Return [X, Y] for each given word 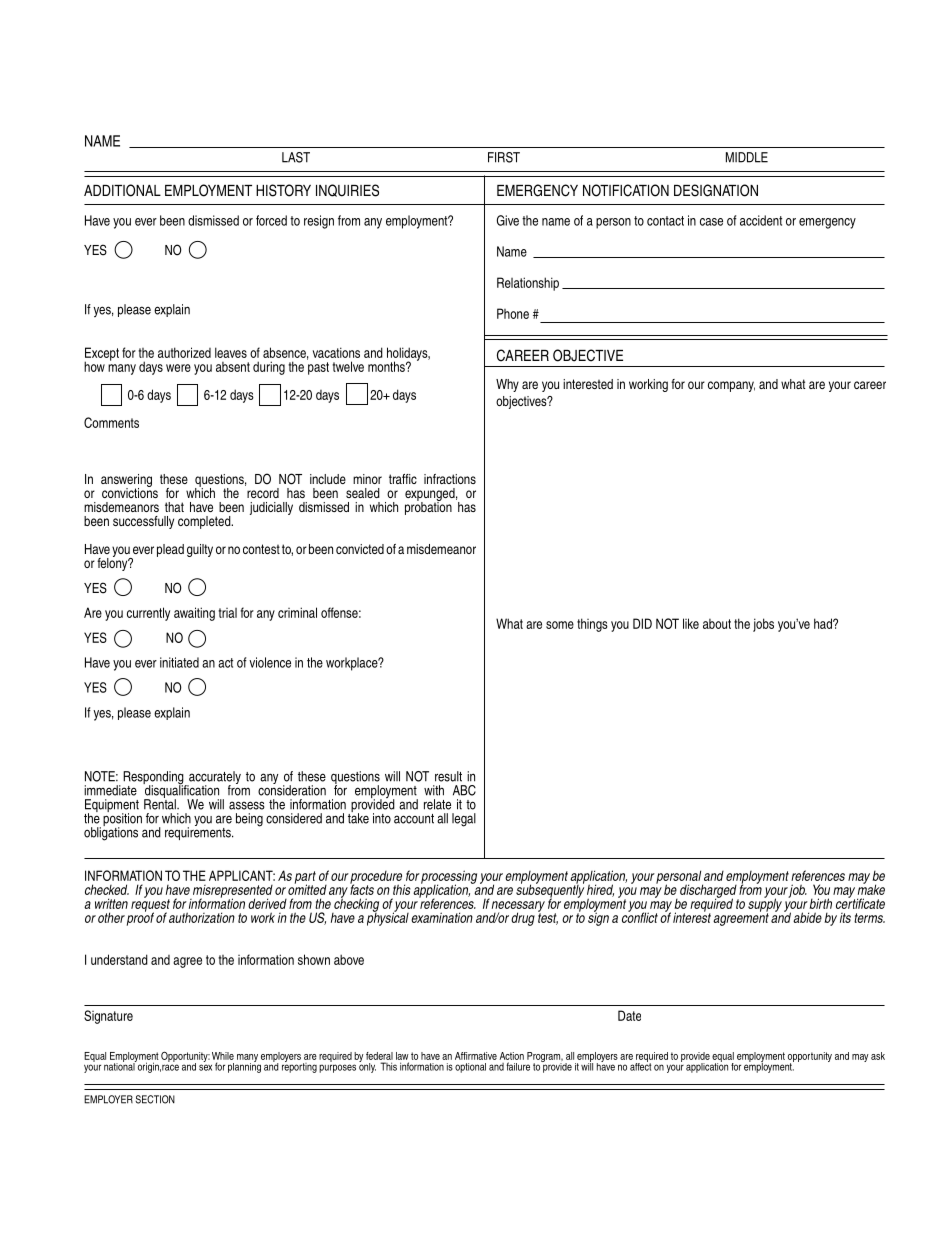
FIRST [504, 157]
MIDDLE [747, 157]
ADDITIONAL [122, 190]
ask [878, 1056]
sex [205, 1067]
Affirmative [476, 1056]
